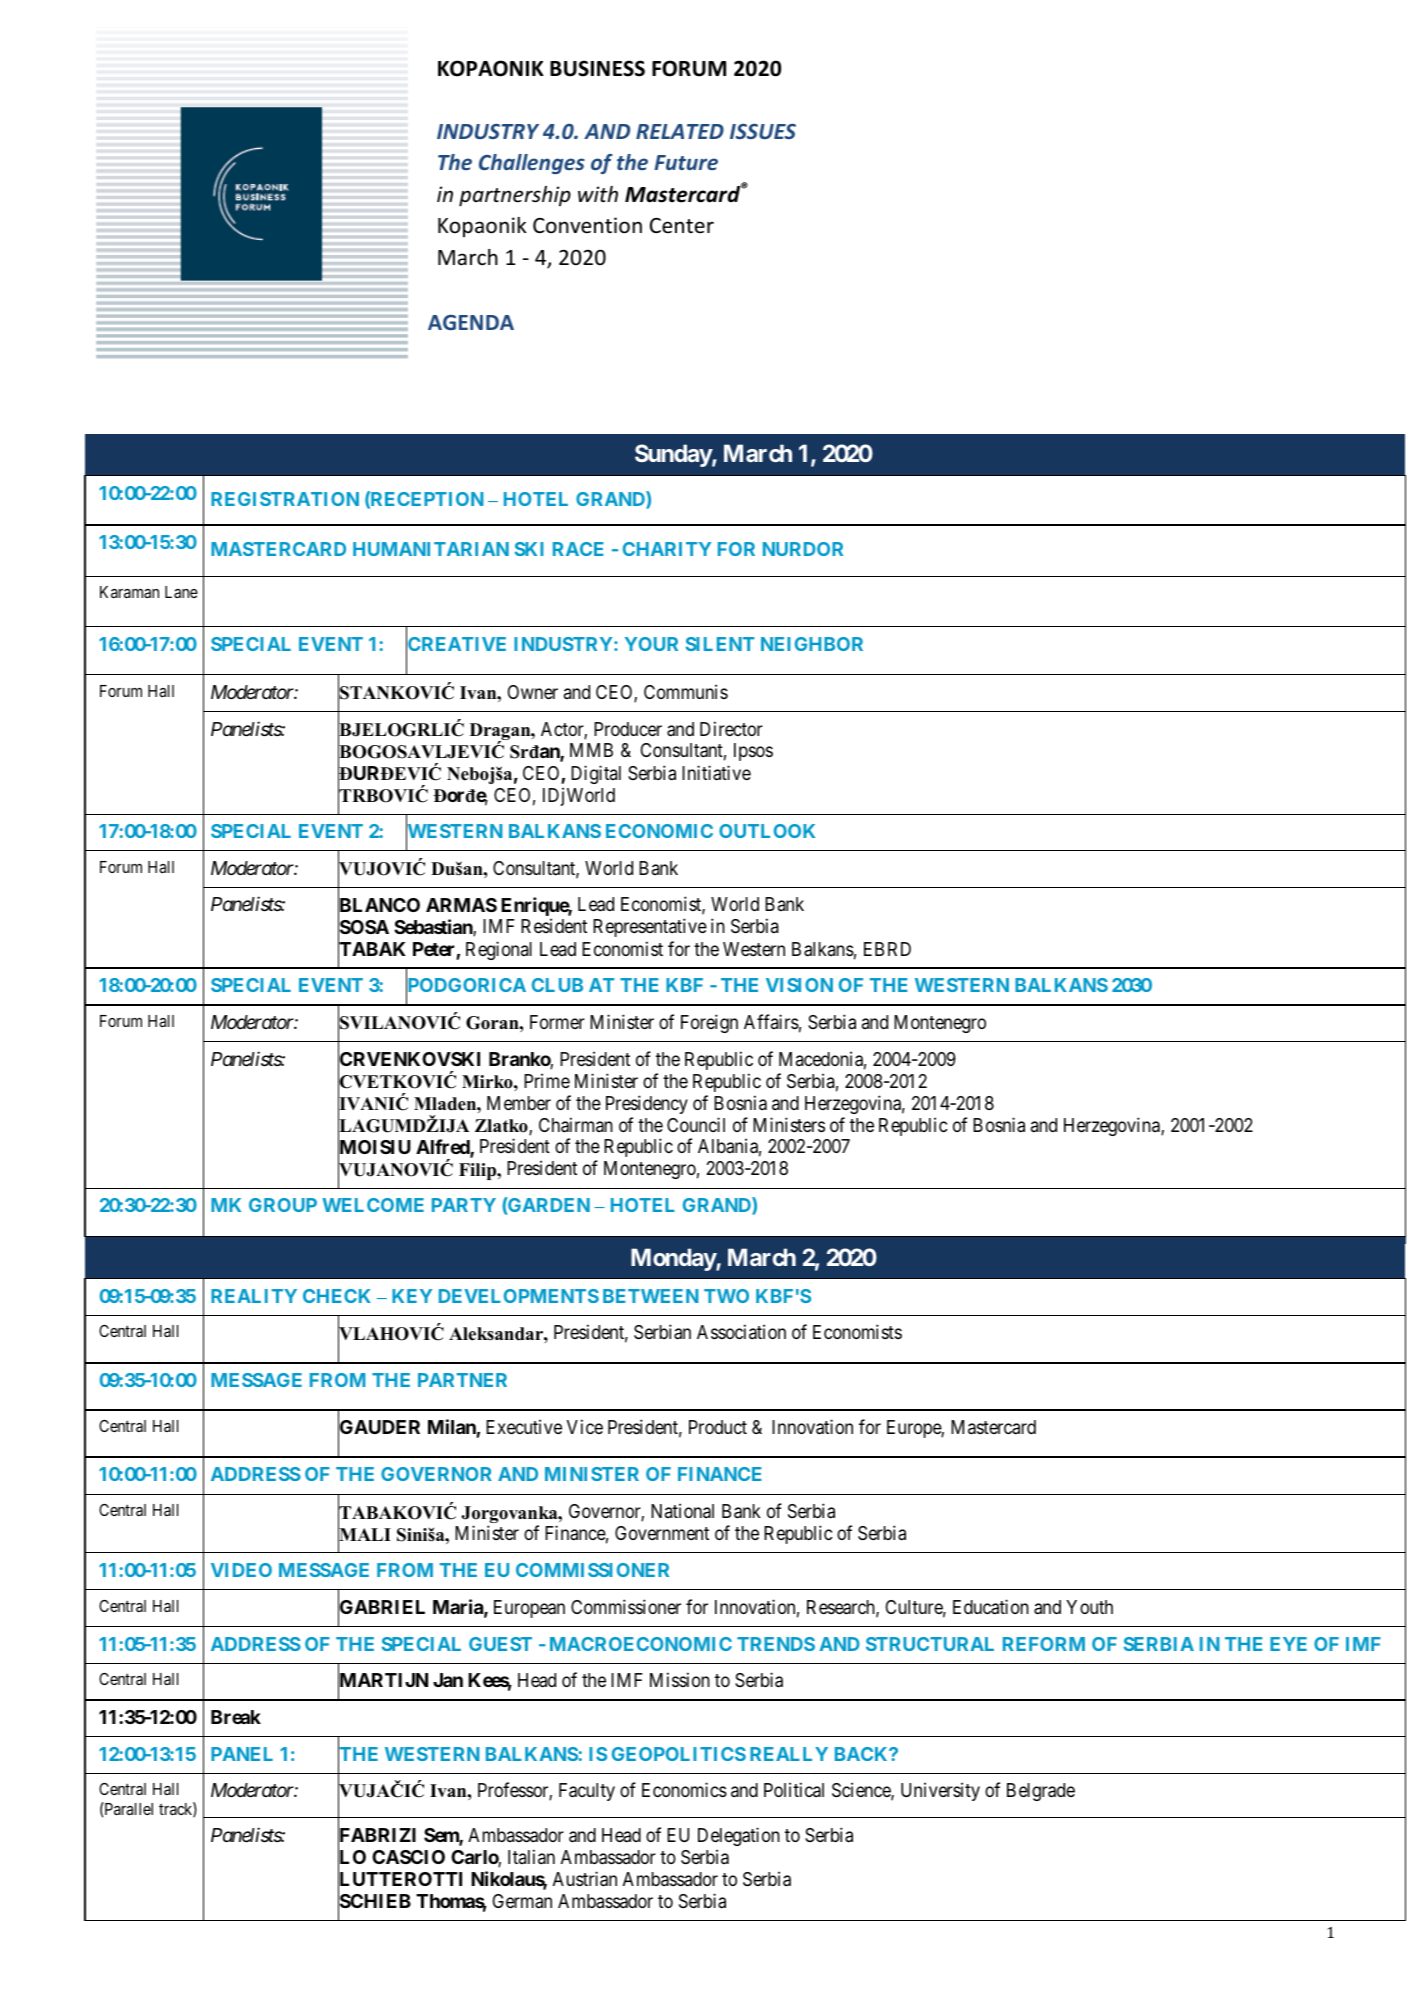 Image resolution: width=1420 pixels, height=2008 pixels. I want to click on ISSUES, so click(763, 131).
